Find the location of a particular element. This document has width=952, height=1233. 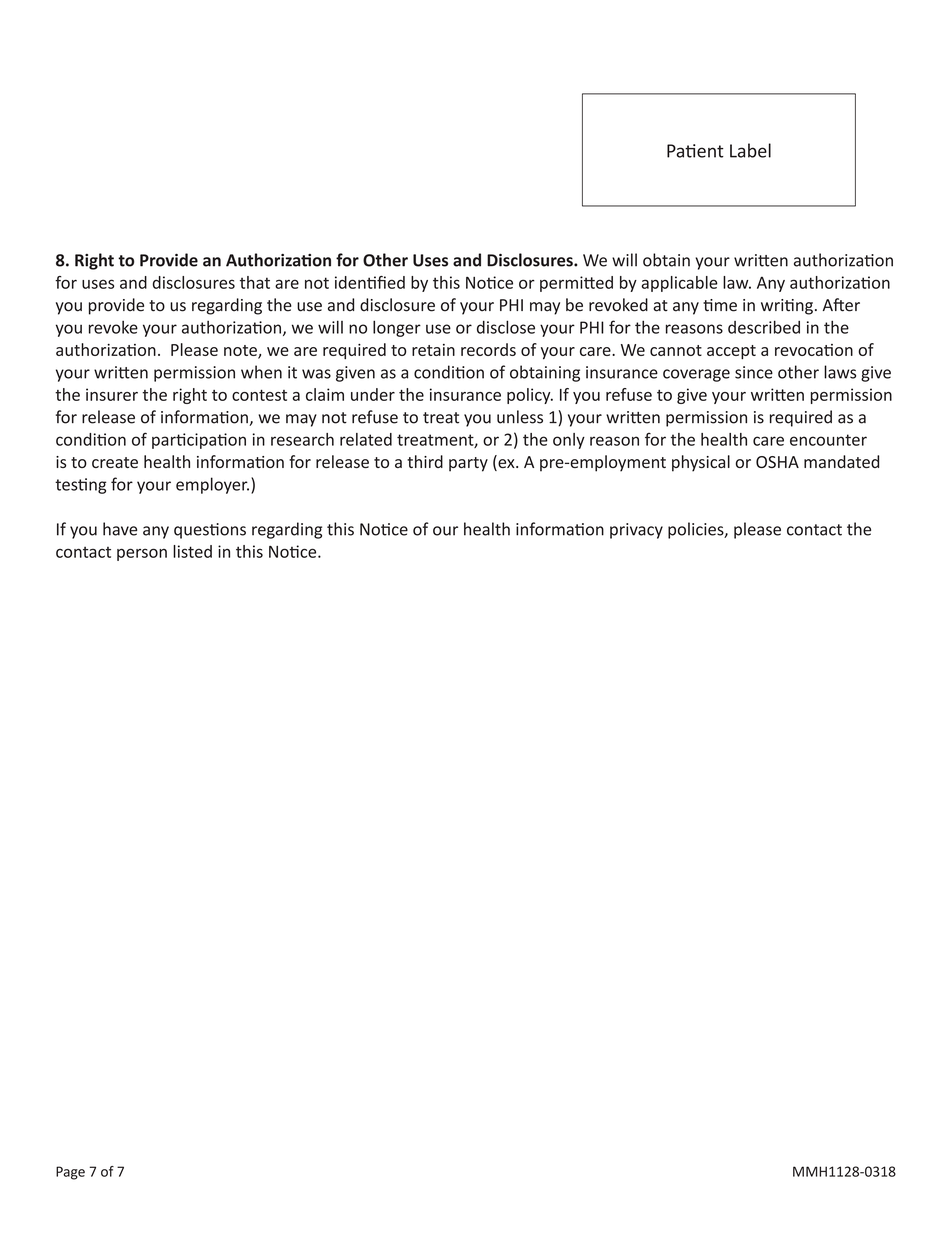

OSHA is located at coordinates (777, 462).
